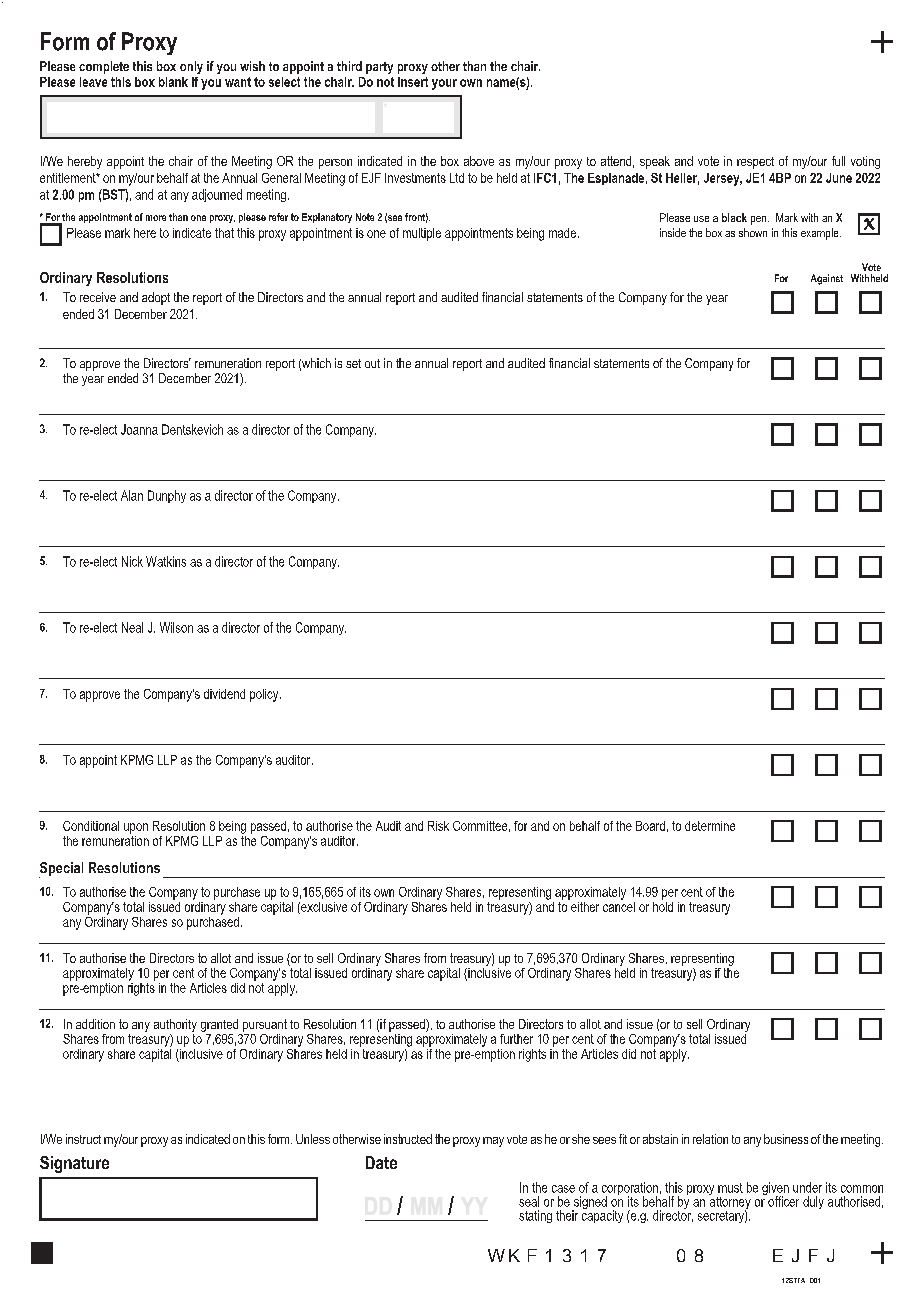 This page has width=924, height=1308. Describe the element at coordinates (493, 1142) in the page. I see `may` at that location.
